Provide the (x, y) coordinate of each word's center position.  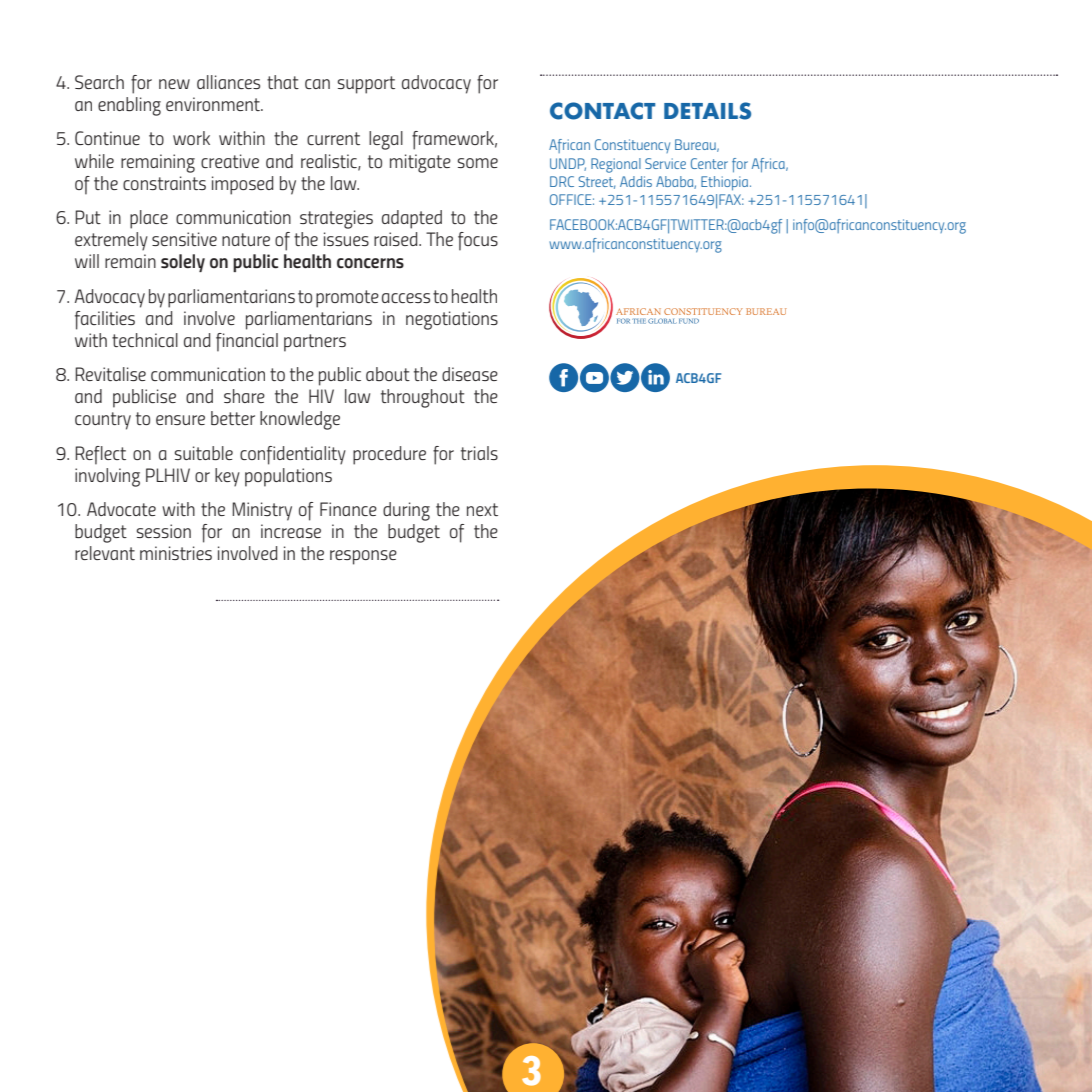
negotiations (452, 320)
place (149, 219)
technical (145, 340)
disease (470, 374)
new (174, 84)
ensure (180, 420)
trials (479, 453)
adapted (412, 219)
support (366, 85)
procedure (389, 455)
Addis (636, 181)
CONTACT (602, 111)
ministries (176, 553)
